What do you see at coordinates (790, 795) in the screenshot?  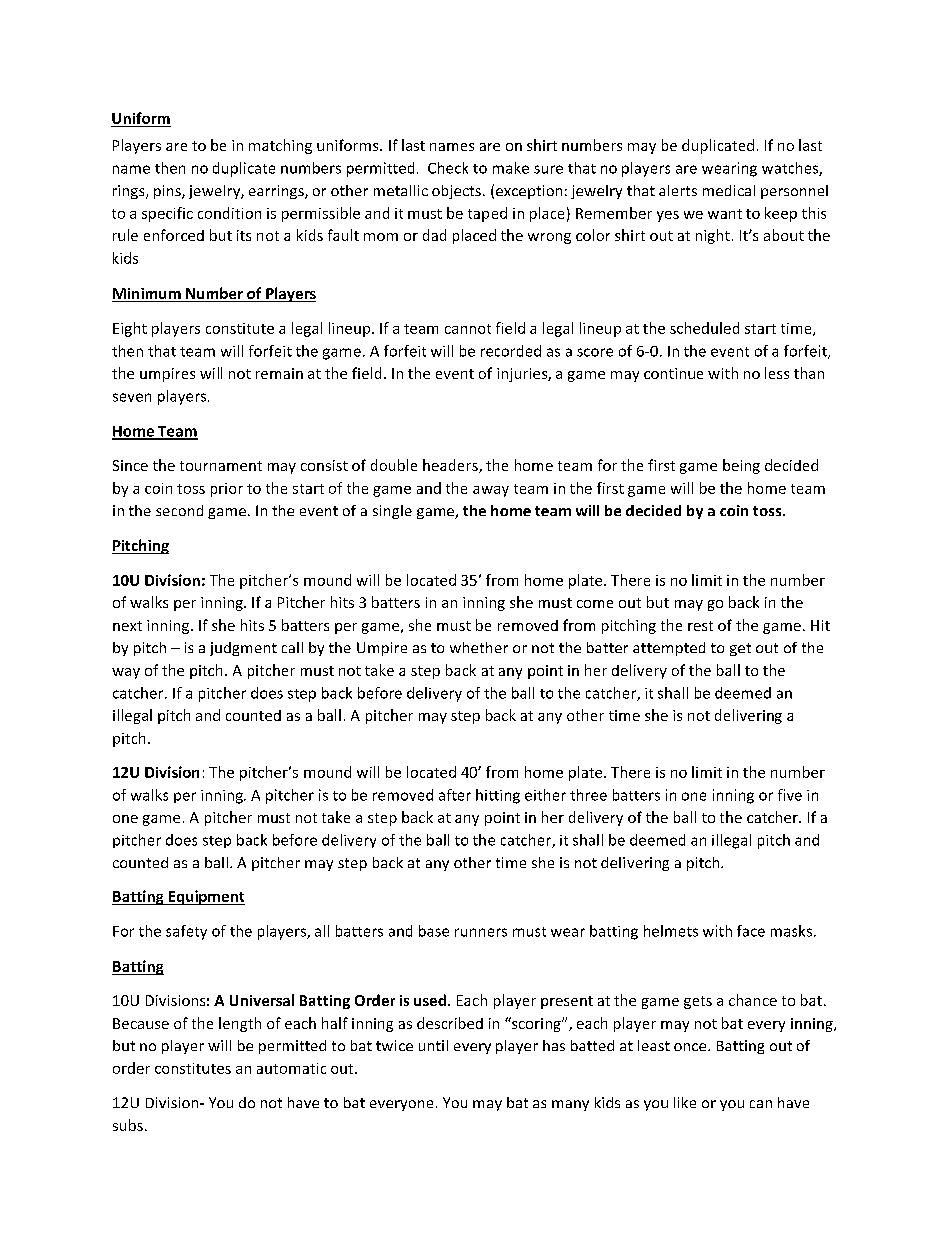 I see `five` at bounding box center [790, 795].
